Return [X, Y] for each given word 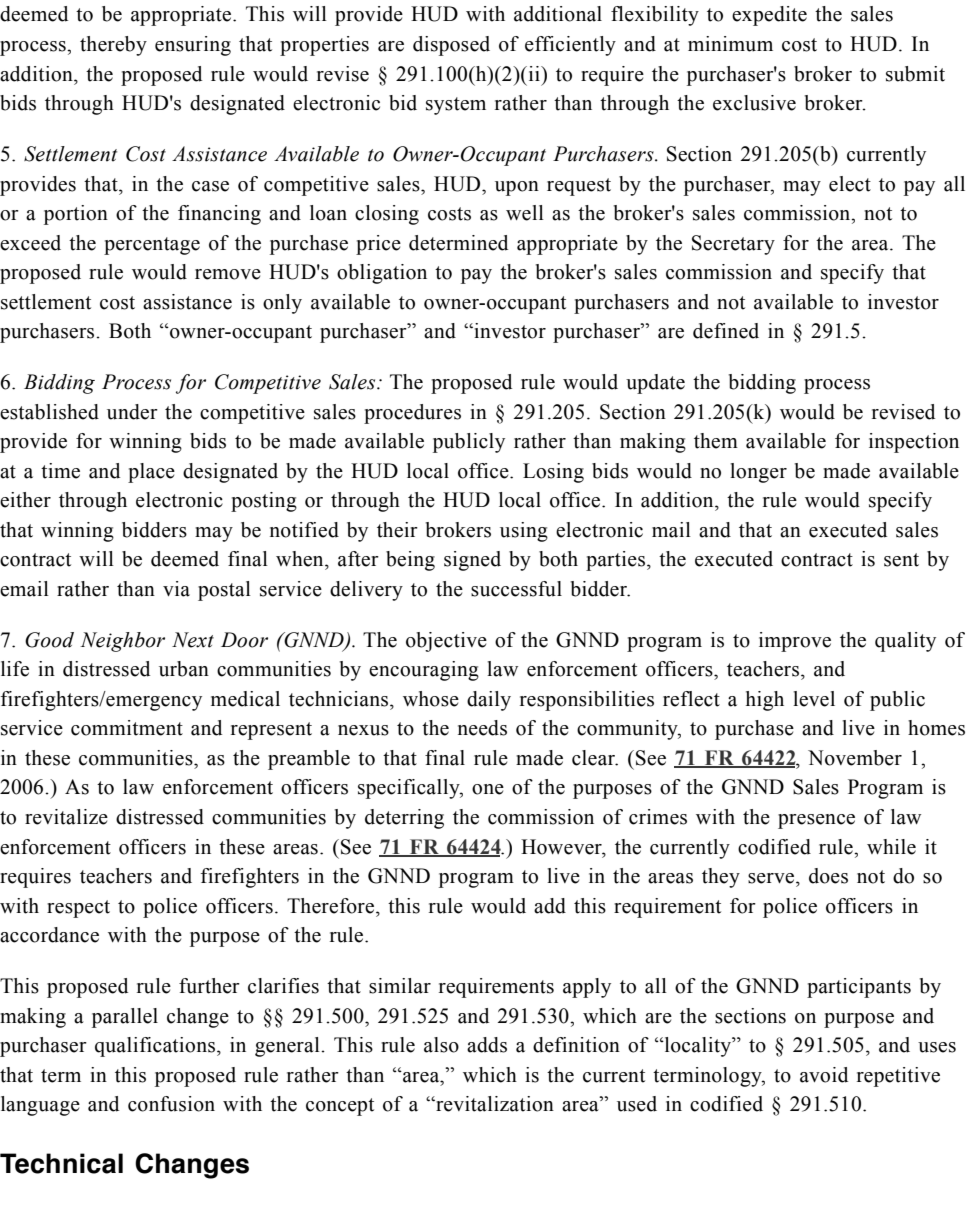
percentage [152, 246]
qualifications [156, 1047]
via [176, 589]
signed [472, 561]
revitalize [66, 817]
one [488, 789]
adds [487, 1045]
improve [795, 642]
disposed [451, 46]
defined [726, 331]
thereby [113, 46]
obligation [382, 274]
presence [816, 821]
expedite [769, 16]
